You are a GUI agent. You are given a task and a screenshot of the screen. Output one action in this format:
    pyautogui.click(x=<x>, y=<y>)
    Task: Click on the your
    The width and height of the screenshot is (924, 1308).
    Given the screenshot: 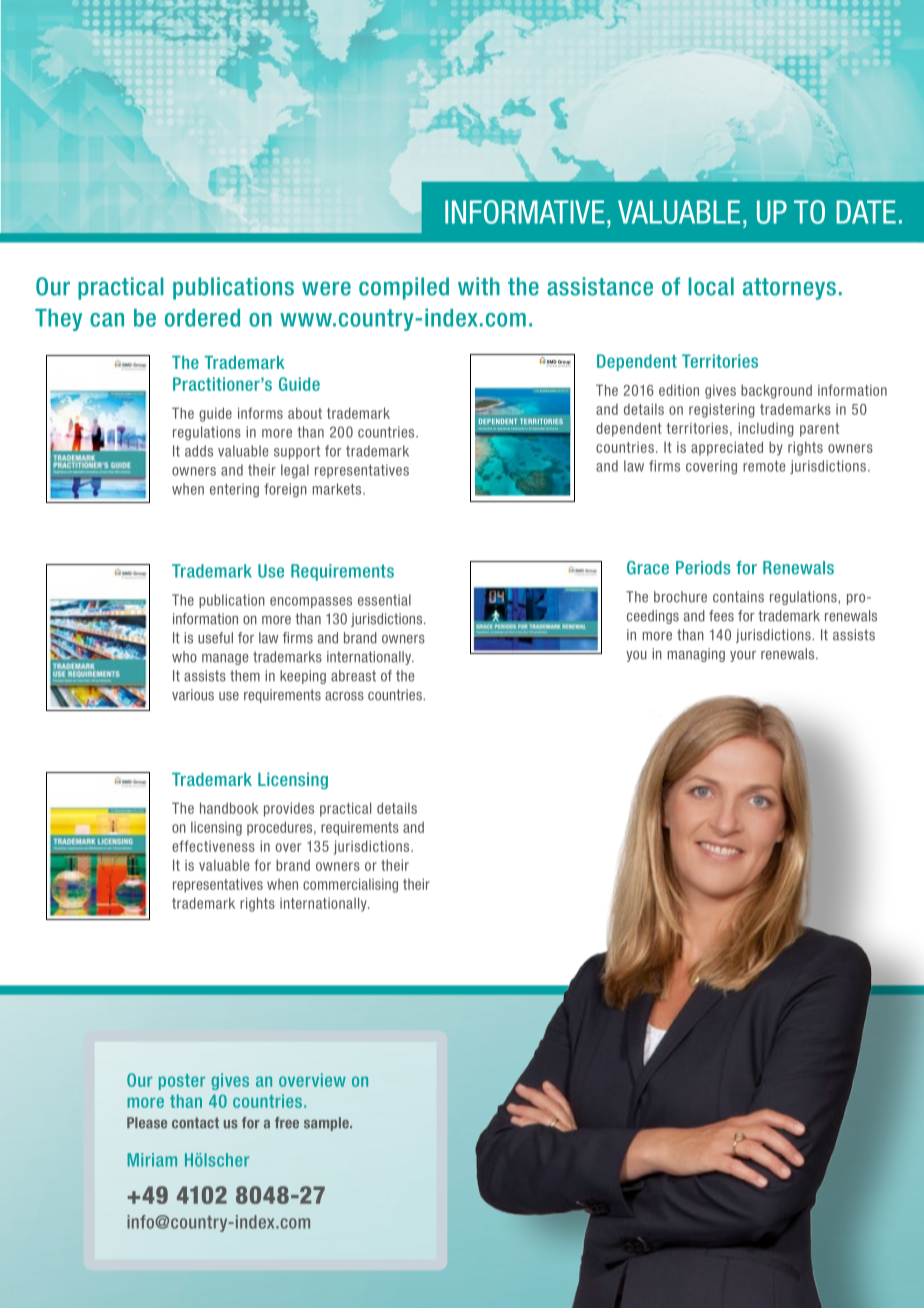 What is the action you would take?
    pyautogui.click(x=743, y=656)
